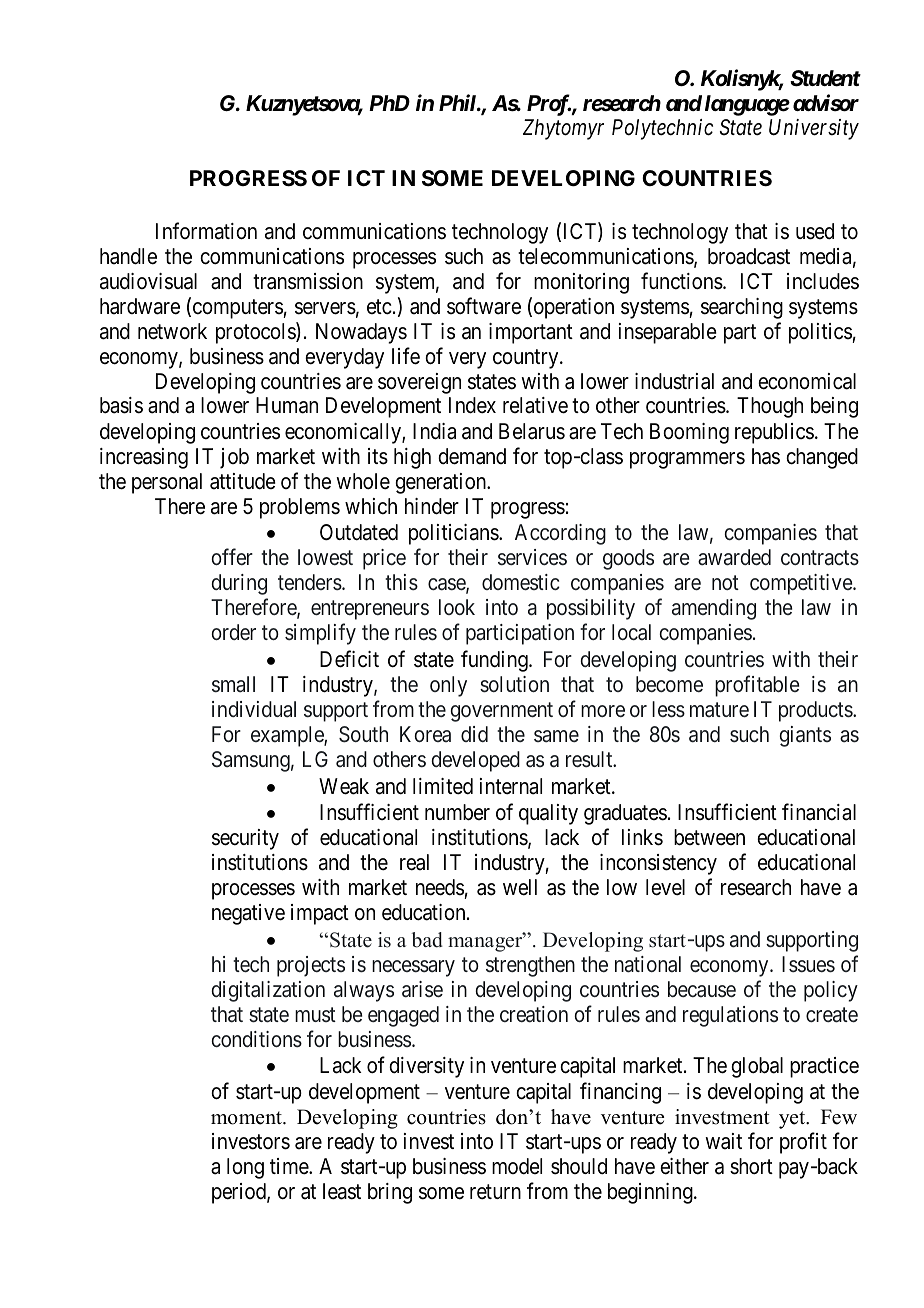 The width and height of the screenshot is (924, 1308). What do you see at coordinates (234, 632) in the screenshot?
I see `order` at bounding box center [234, 632].
